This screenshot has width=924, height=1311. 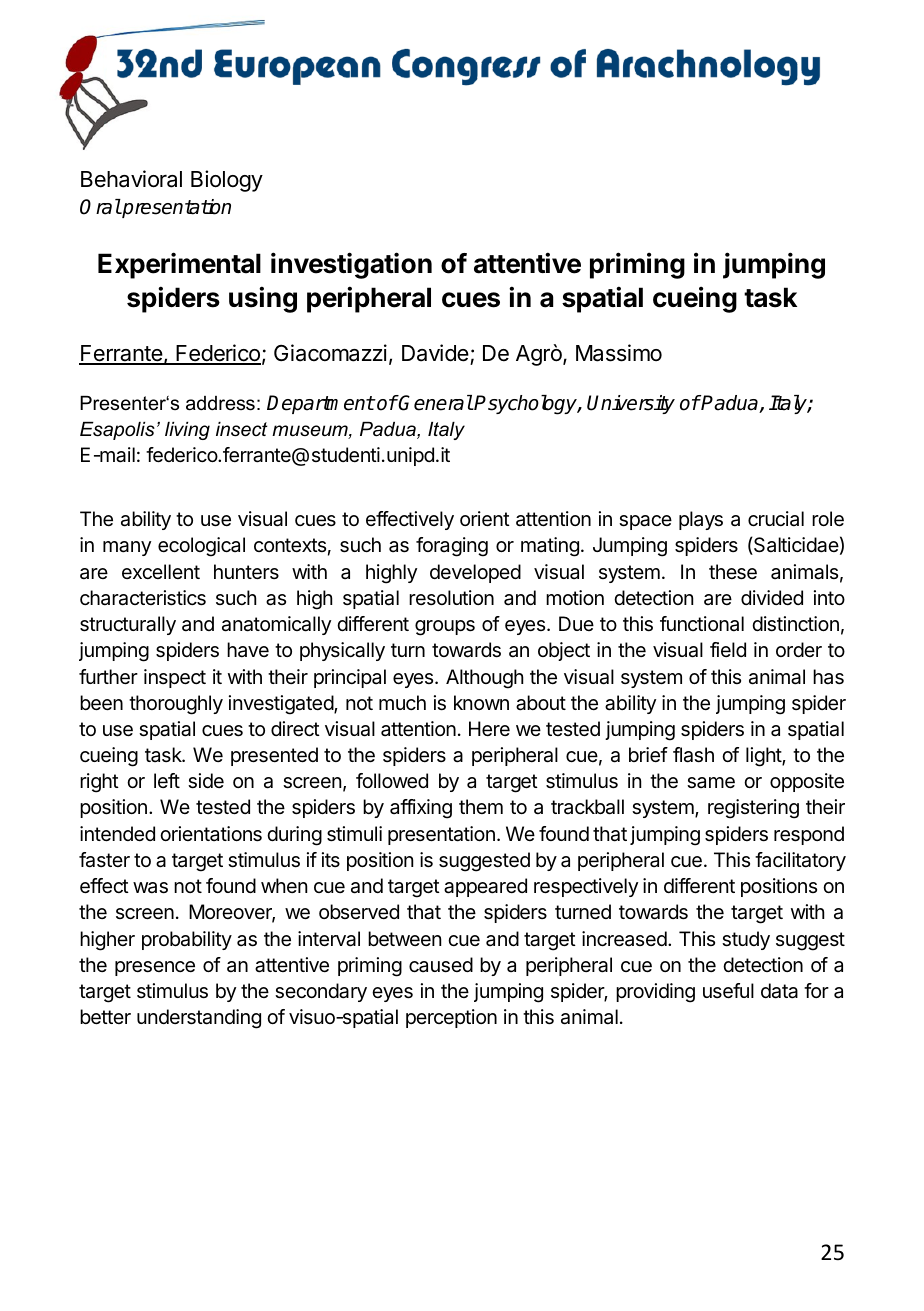 I want to click on Biology, so click(x=227, y=181).
